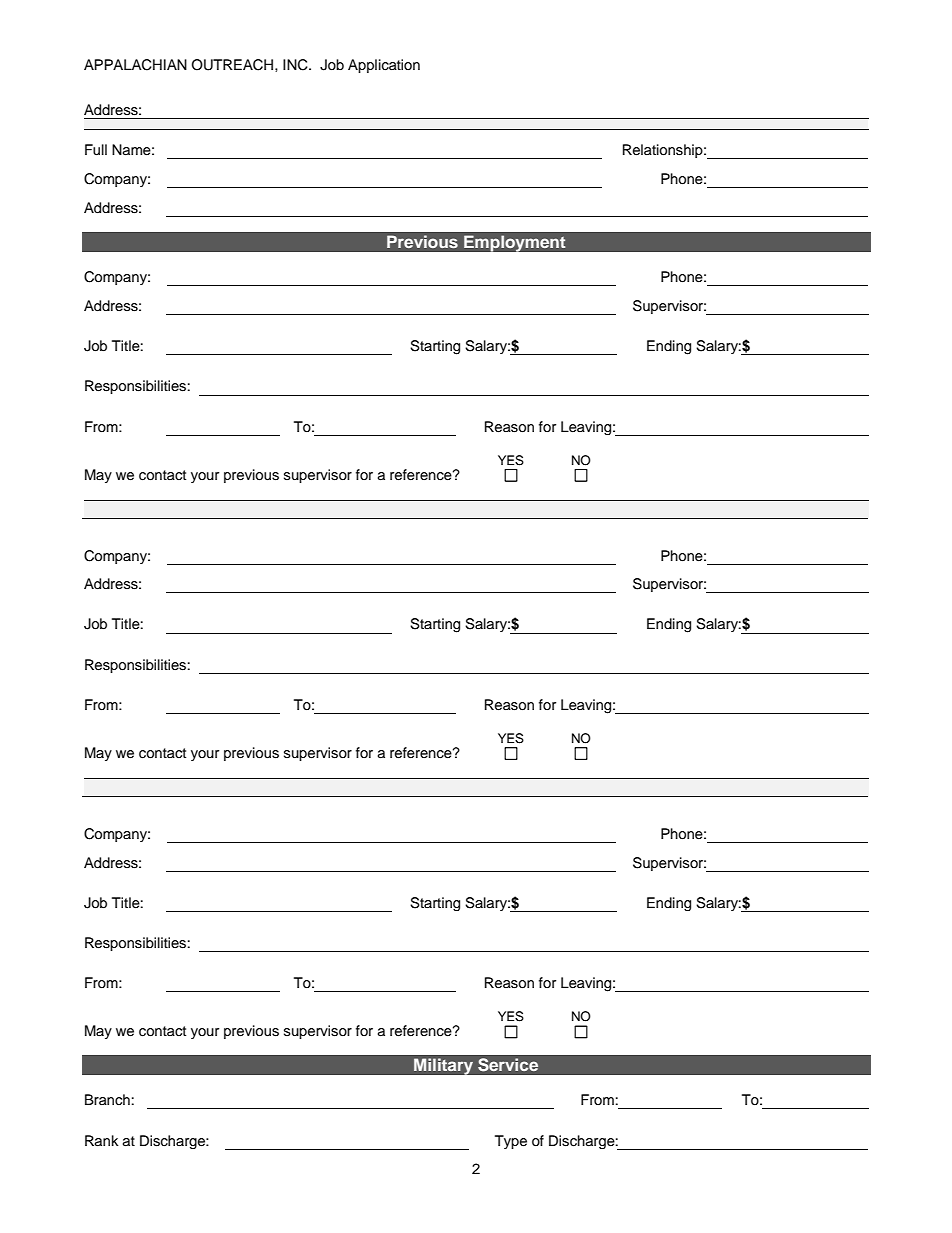  Describe the element at coordinates (135, 65) in the screenshot. I see `APPALACHIAN` at that location.
